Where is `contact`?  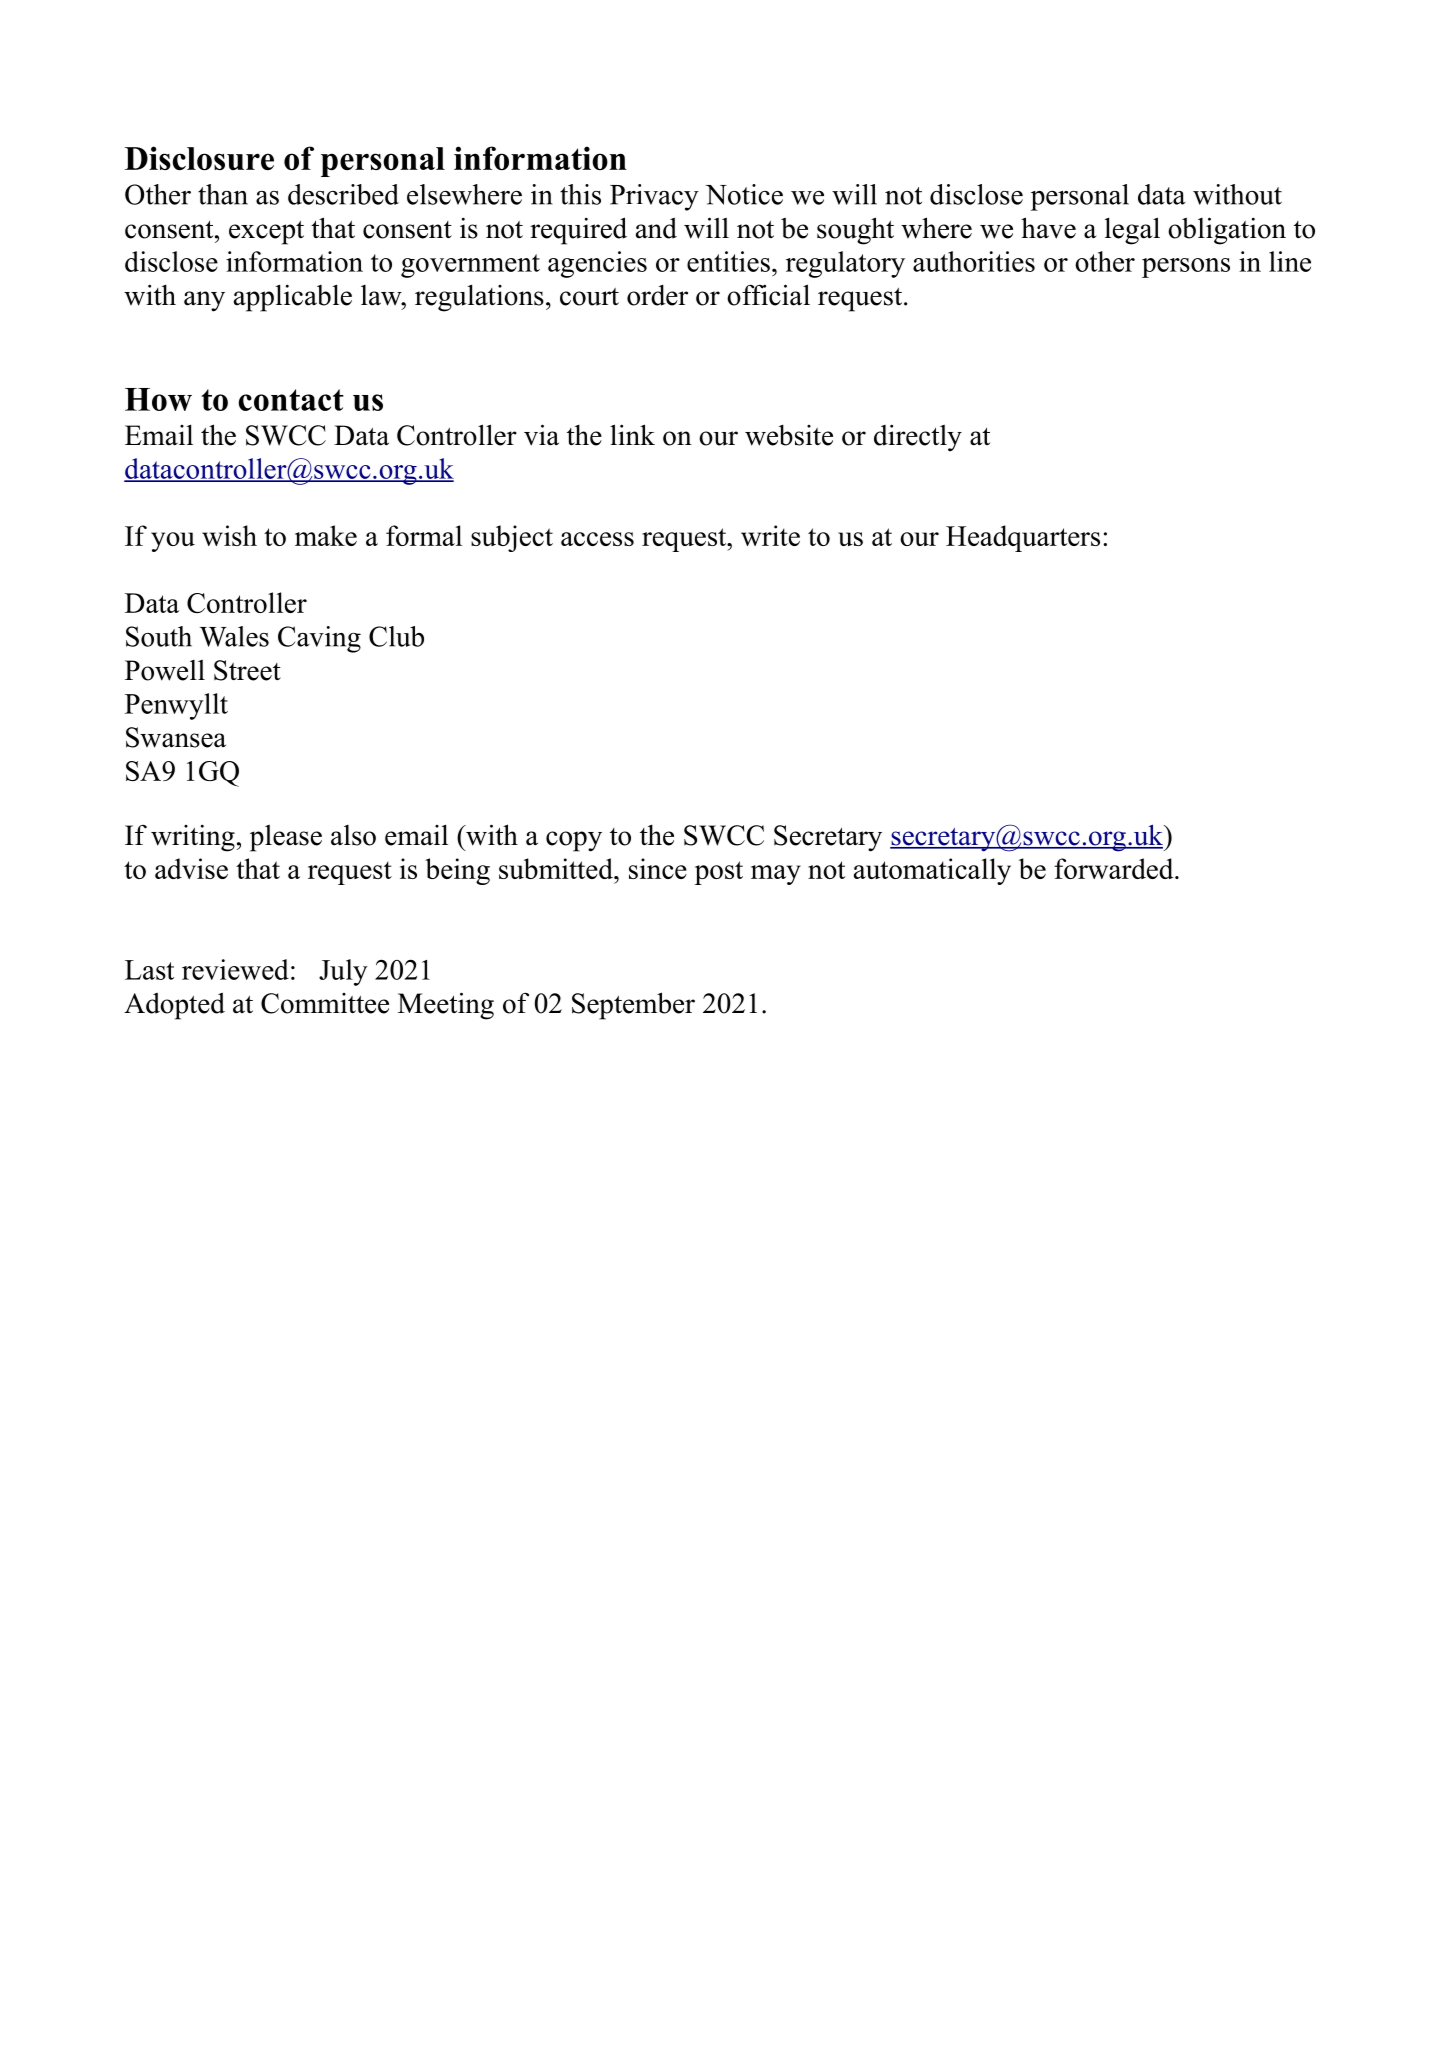 contact is located at coordinates (291, 400).
